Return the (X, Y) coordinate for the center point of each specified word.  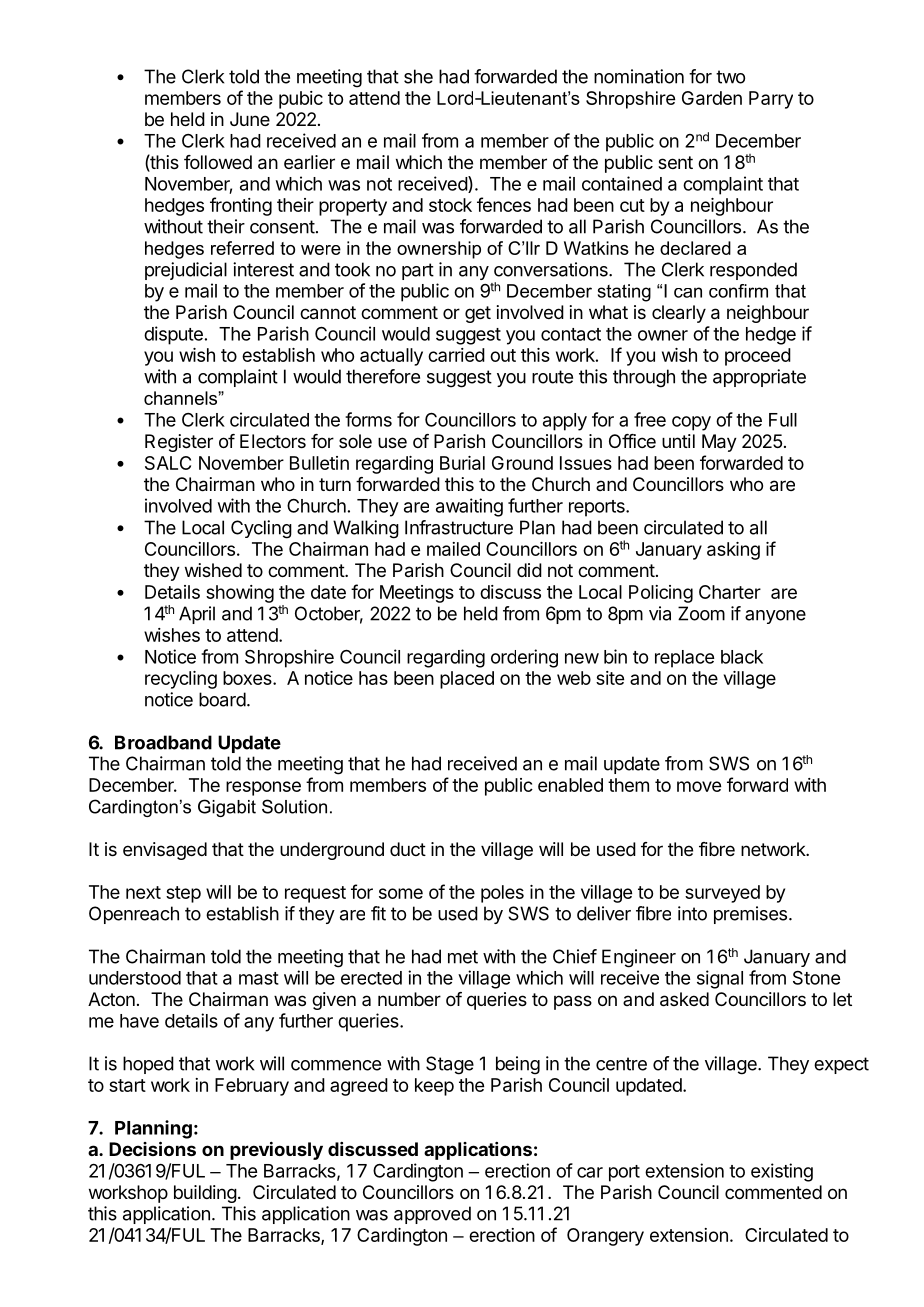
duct (408, 849)
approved (432, 1215)
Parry (771, 100)
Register (179, 443)
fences (504, 204)
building (205, 1194)
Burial (462, 463)
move (699, 786)
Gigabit (227, 808)
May (719, 443)
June (250, 119)
